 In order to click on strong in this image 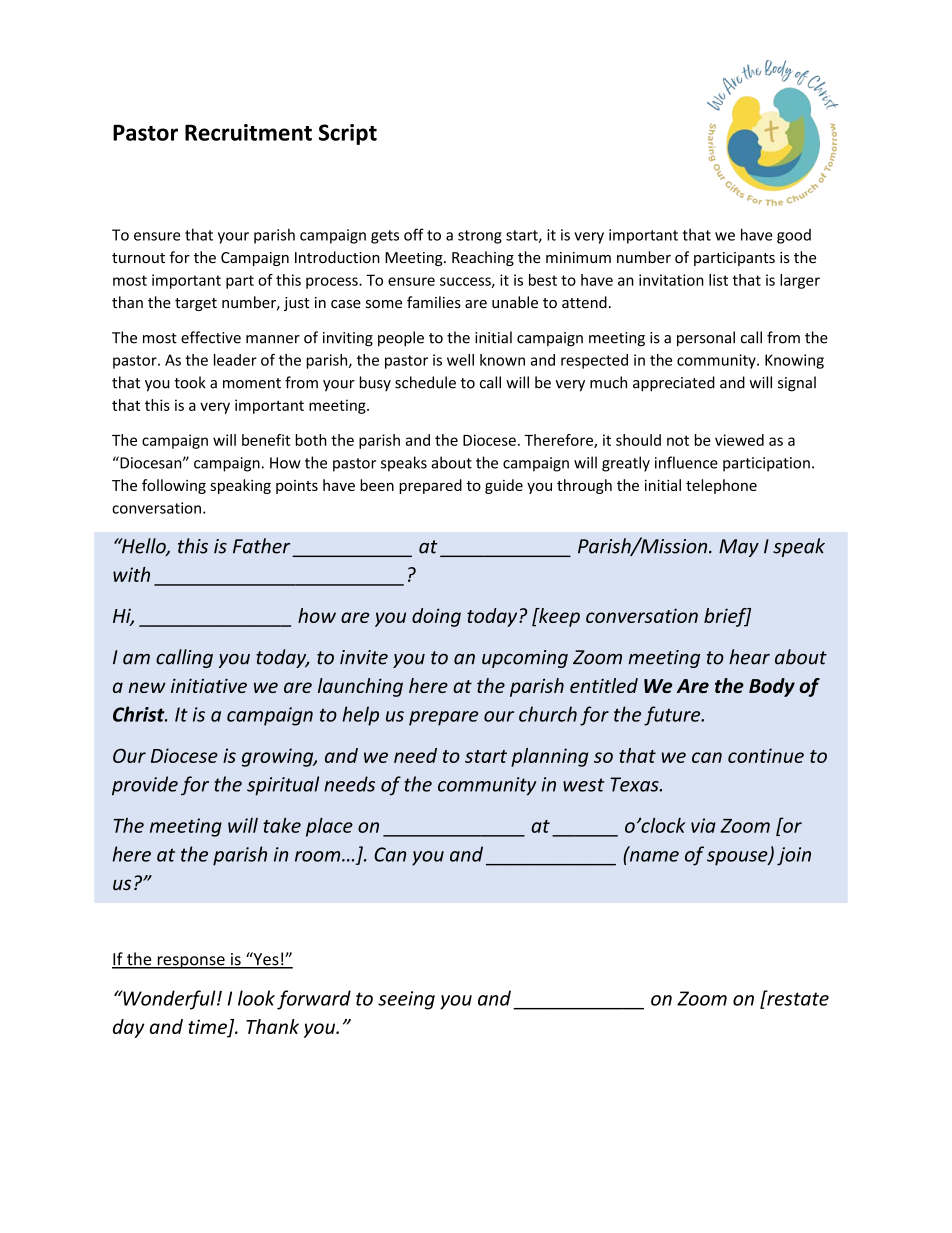, I will do `click(480, 237)`.
